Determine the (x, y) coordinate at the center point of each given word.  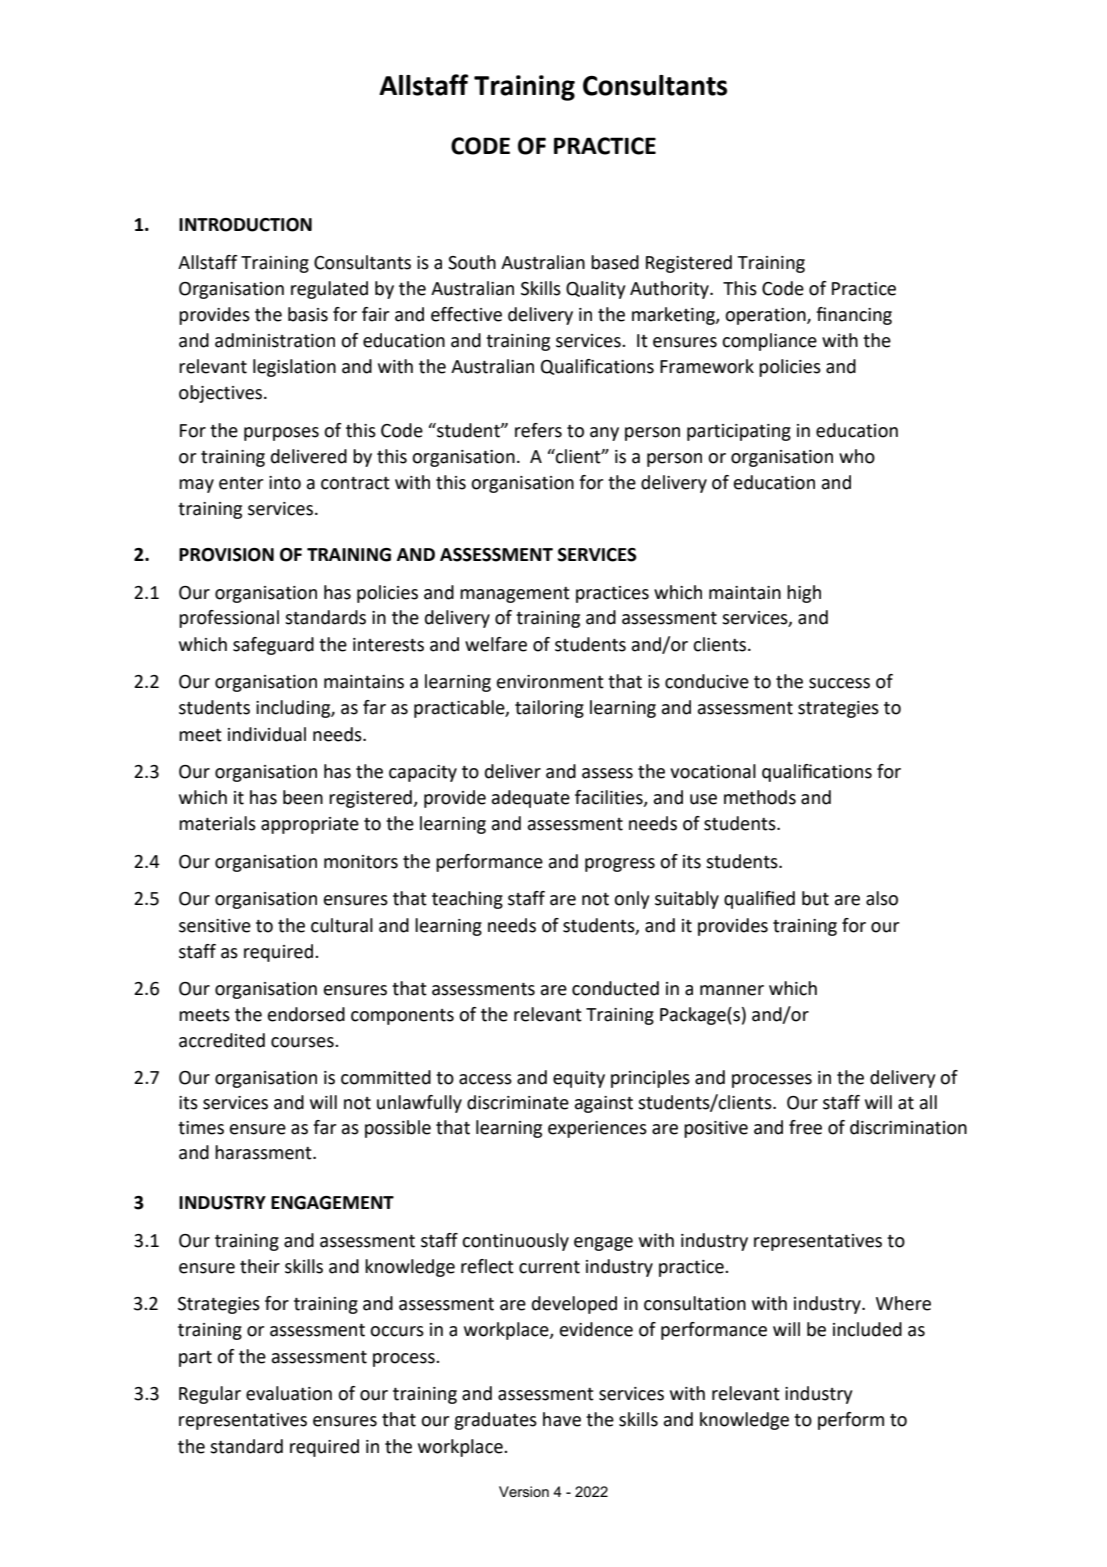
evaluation (289, 1393)
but (815, 898)
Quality (595, 290)
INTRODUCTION (245, 225)
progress (620, 865)
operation (766, 316)
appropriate (310, 825)
